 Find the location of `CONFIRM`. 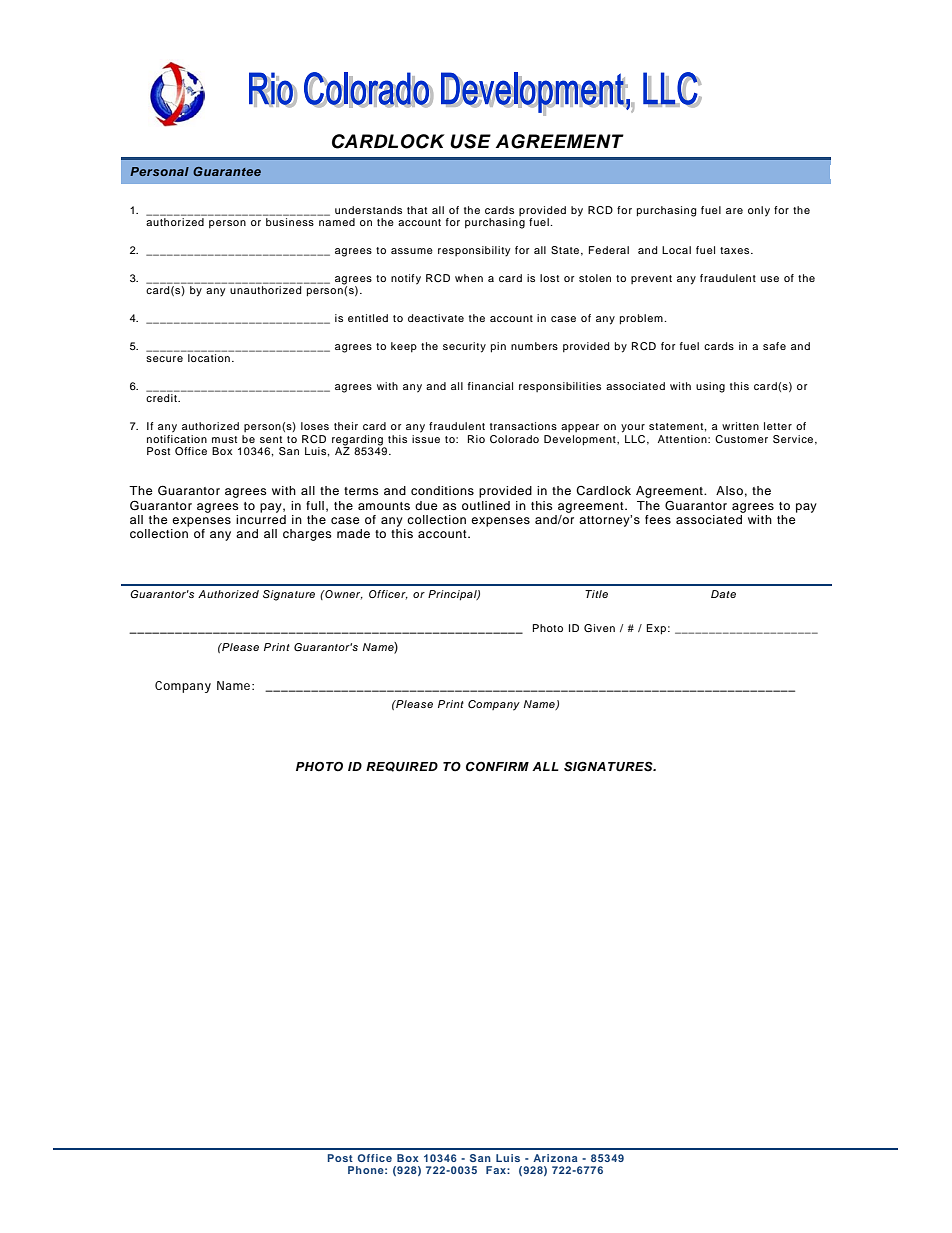

CONFIRM is located at coordinates (497, 766).
